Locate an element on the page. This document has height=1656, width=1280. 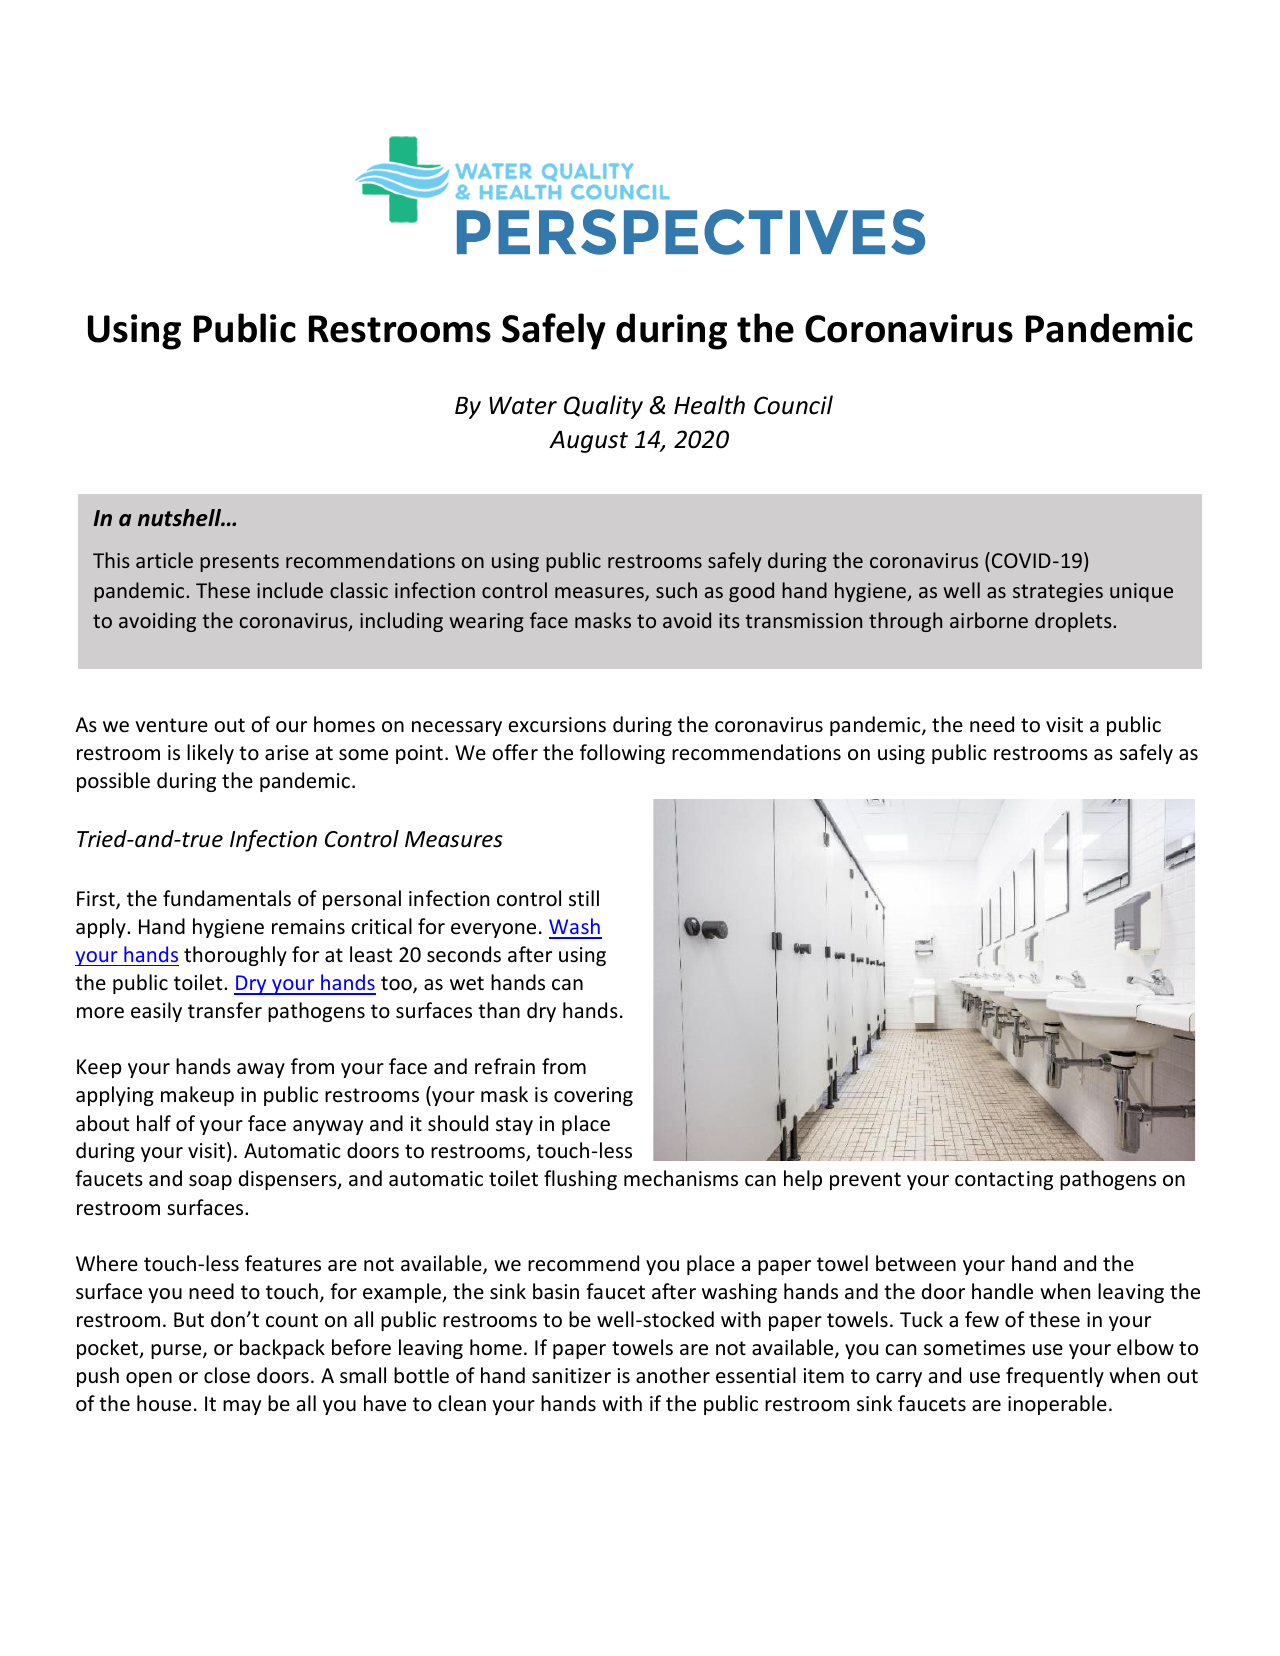
August is located at coordinates (588, 441).
